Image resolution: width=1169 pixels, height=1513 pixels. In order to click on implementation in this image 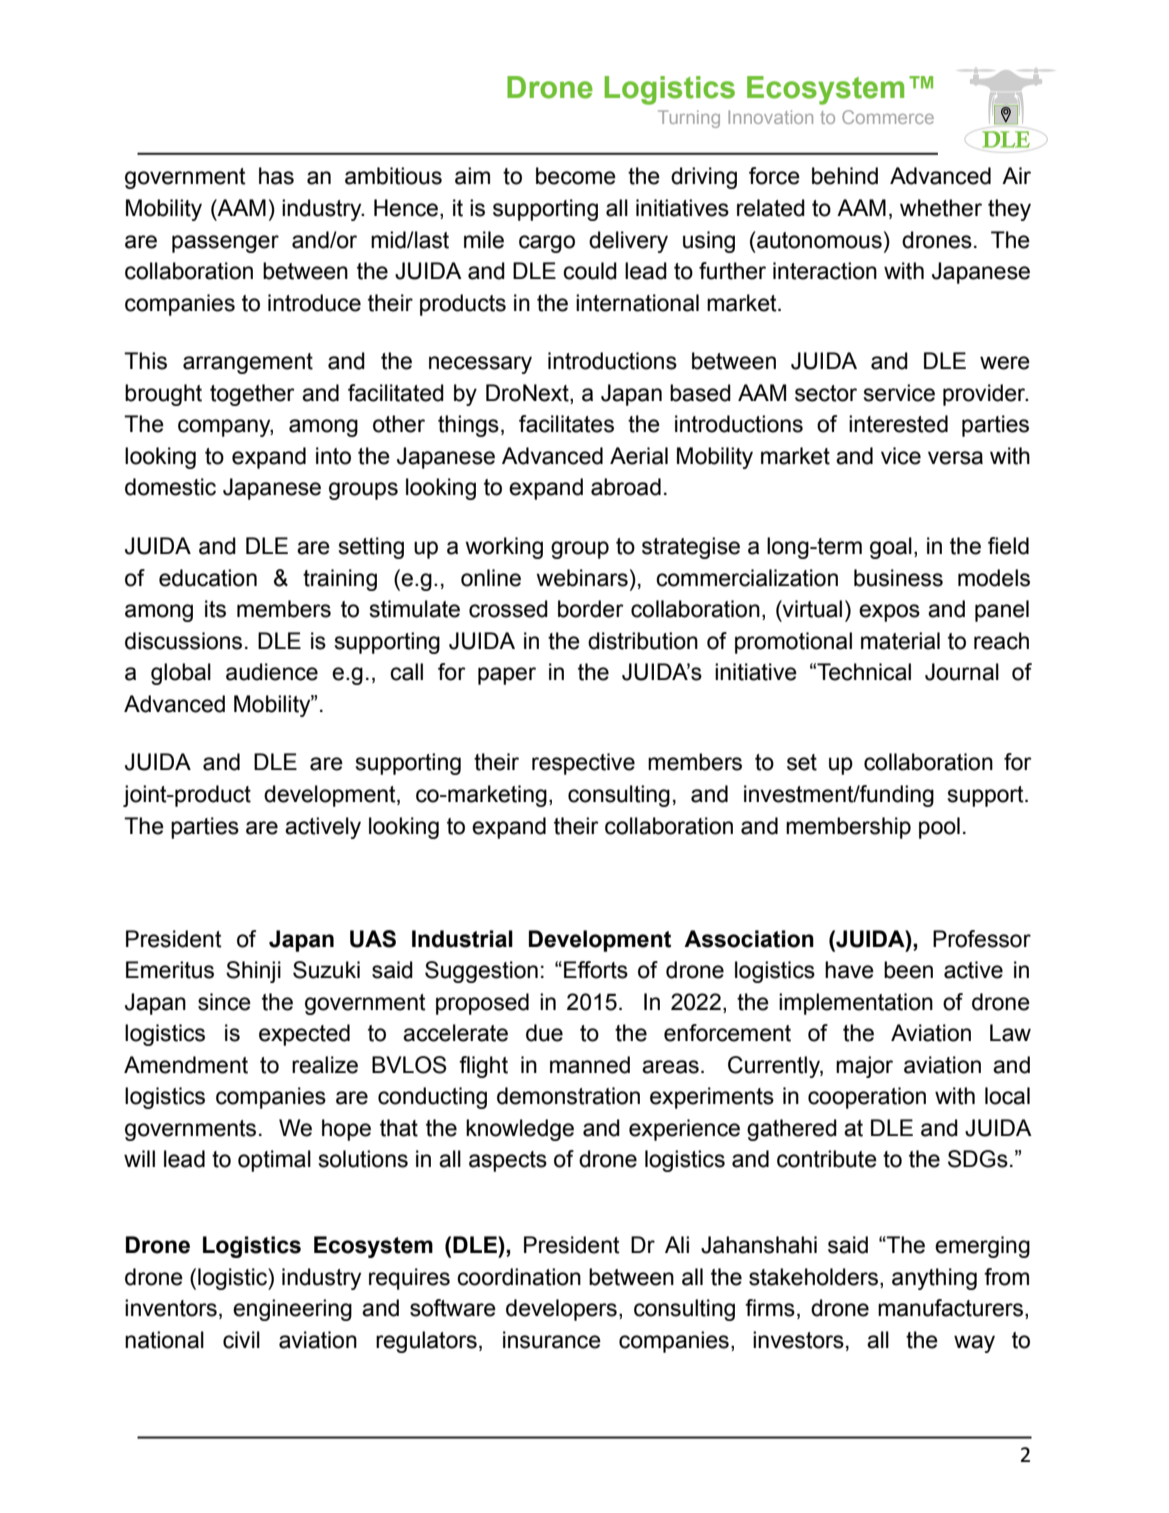, I will do `click(856, 1004)`.
